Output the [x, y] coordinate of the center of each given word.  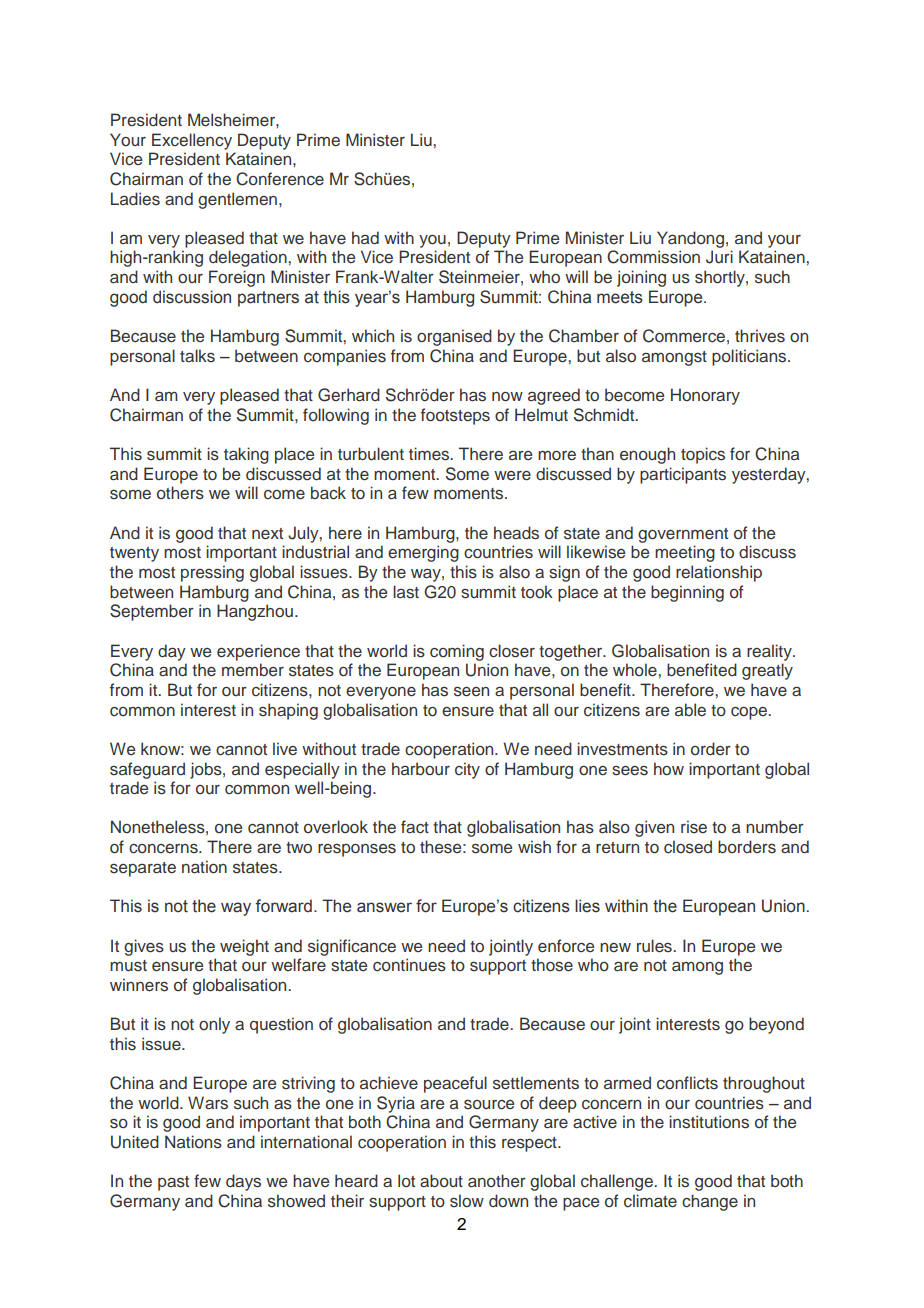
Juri [719, 257]
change [710, 1202]
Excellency [192, 141]
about [441, 1180]
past [173, 1183]
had [365, 238]
